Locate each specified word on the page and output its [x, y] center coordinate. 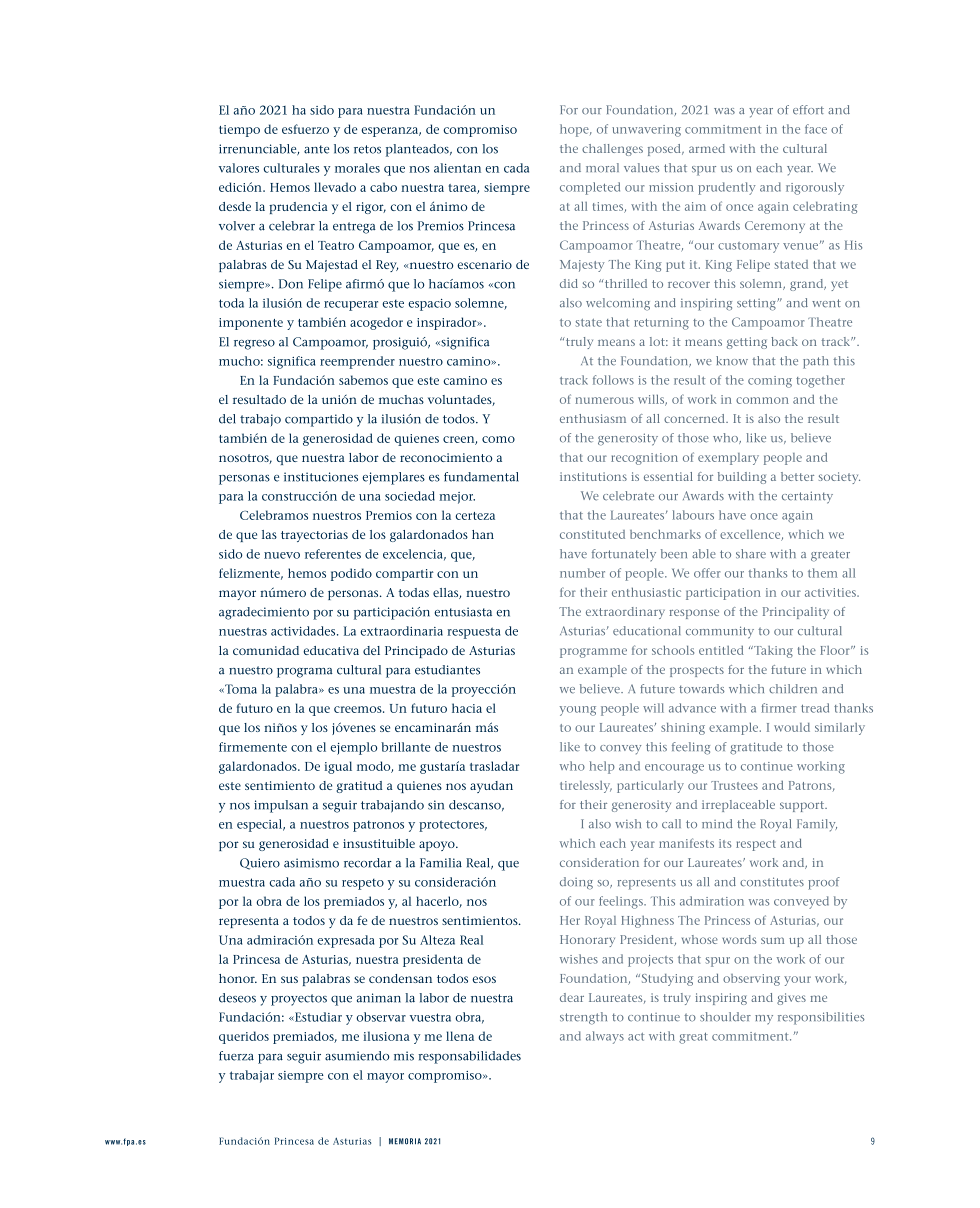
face [816, 129]
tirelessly [586, 787]
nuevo [282, 555]
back [784, 341]
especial [261, 825]
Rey [387, 266]
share [751, 554]
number [582, 573]
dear [572, 997]
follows [613, 380]
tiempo [239, 131]
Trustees [734, 785]
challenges [612, 150]
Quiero [260, 864]
